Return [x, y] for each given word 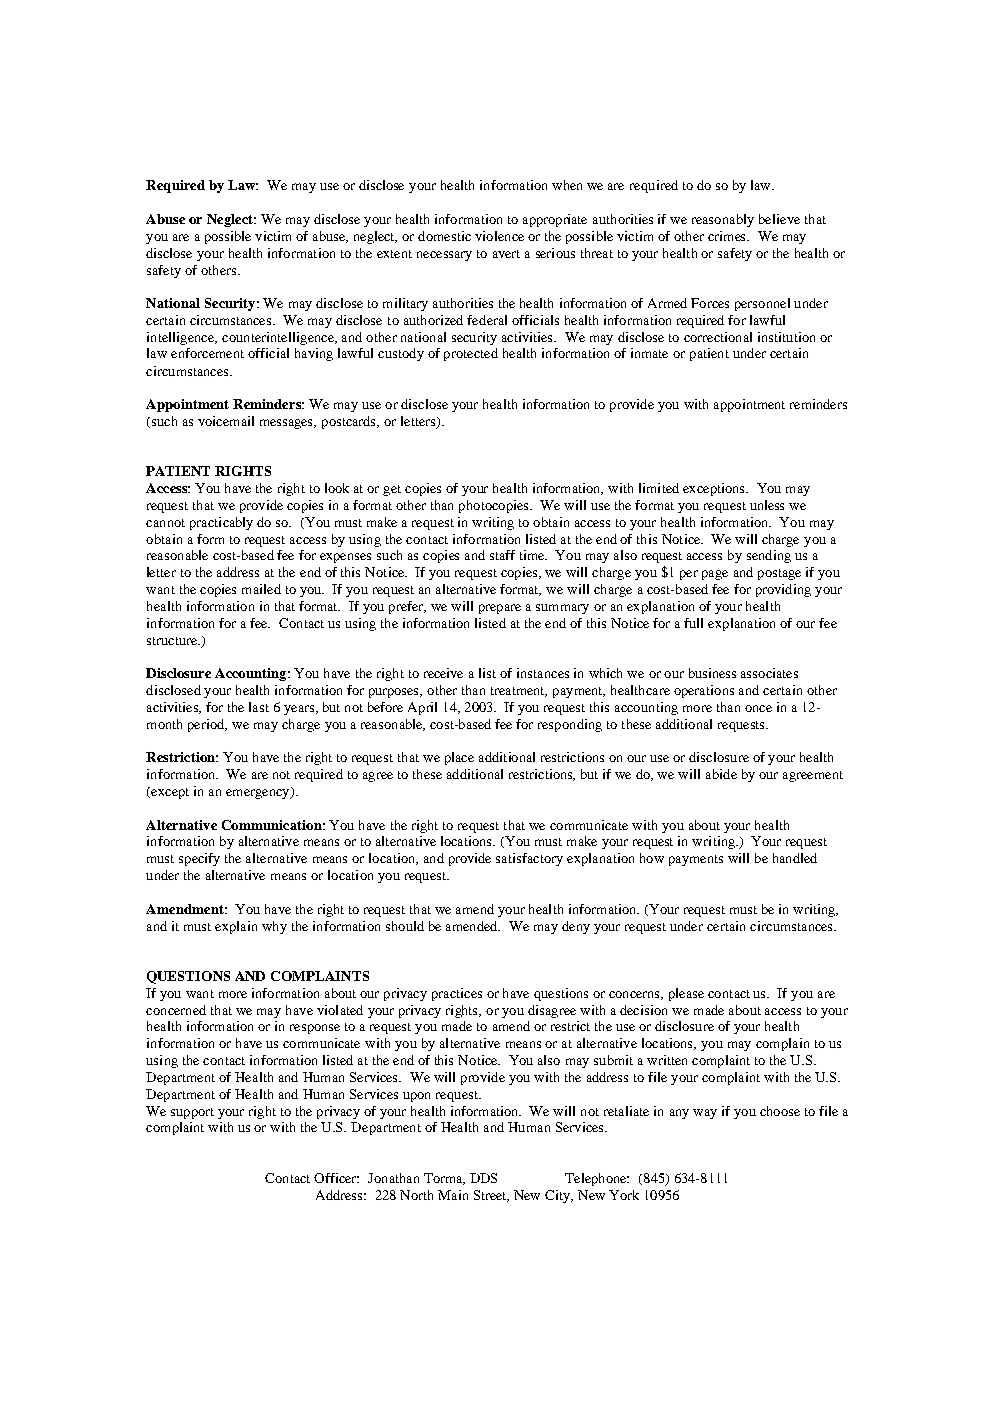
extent [394, 254]
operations [704, 691]
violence [499, 236]
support [192, 1113]
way [705, 1114]
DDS [483, 1178]
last [259, 707]
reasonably [723, 220]
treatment [519, 692]
